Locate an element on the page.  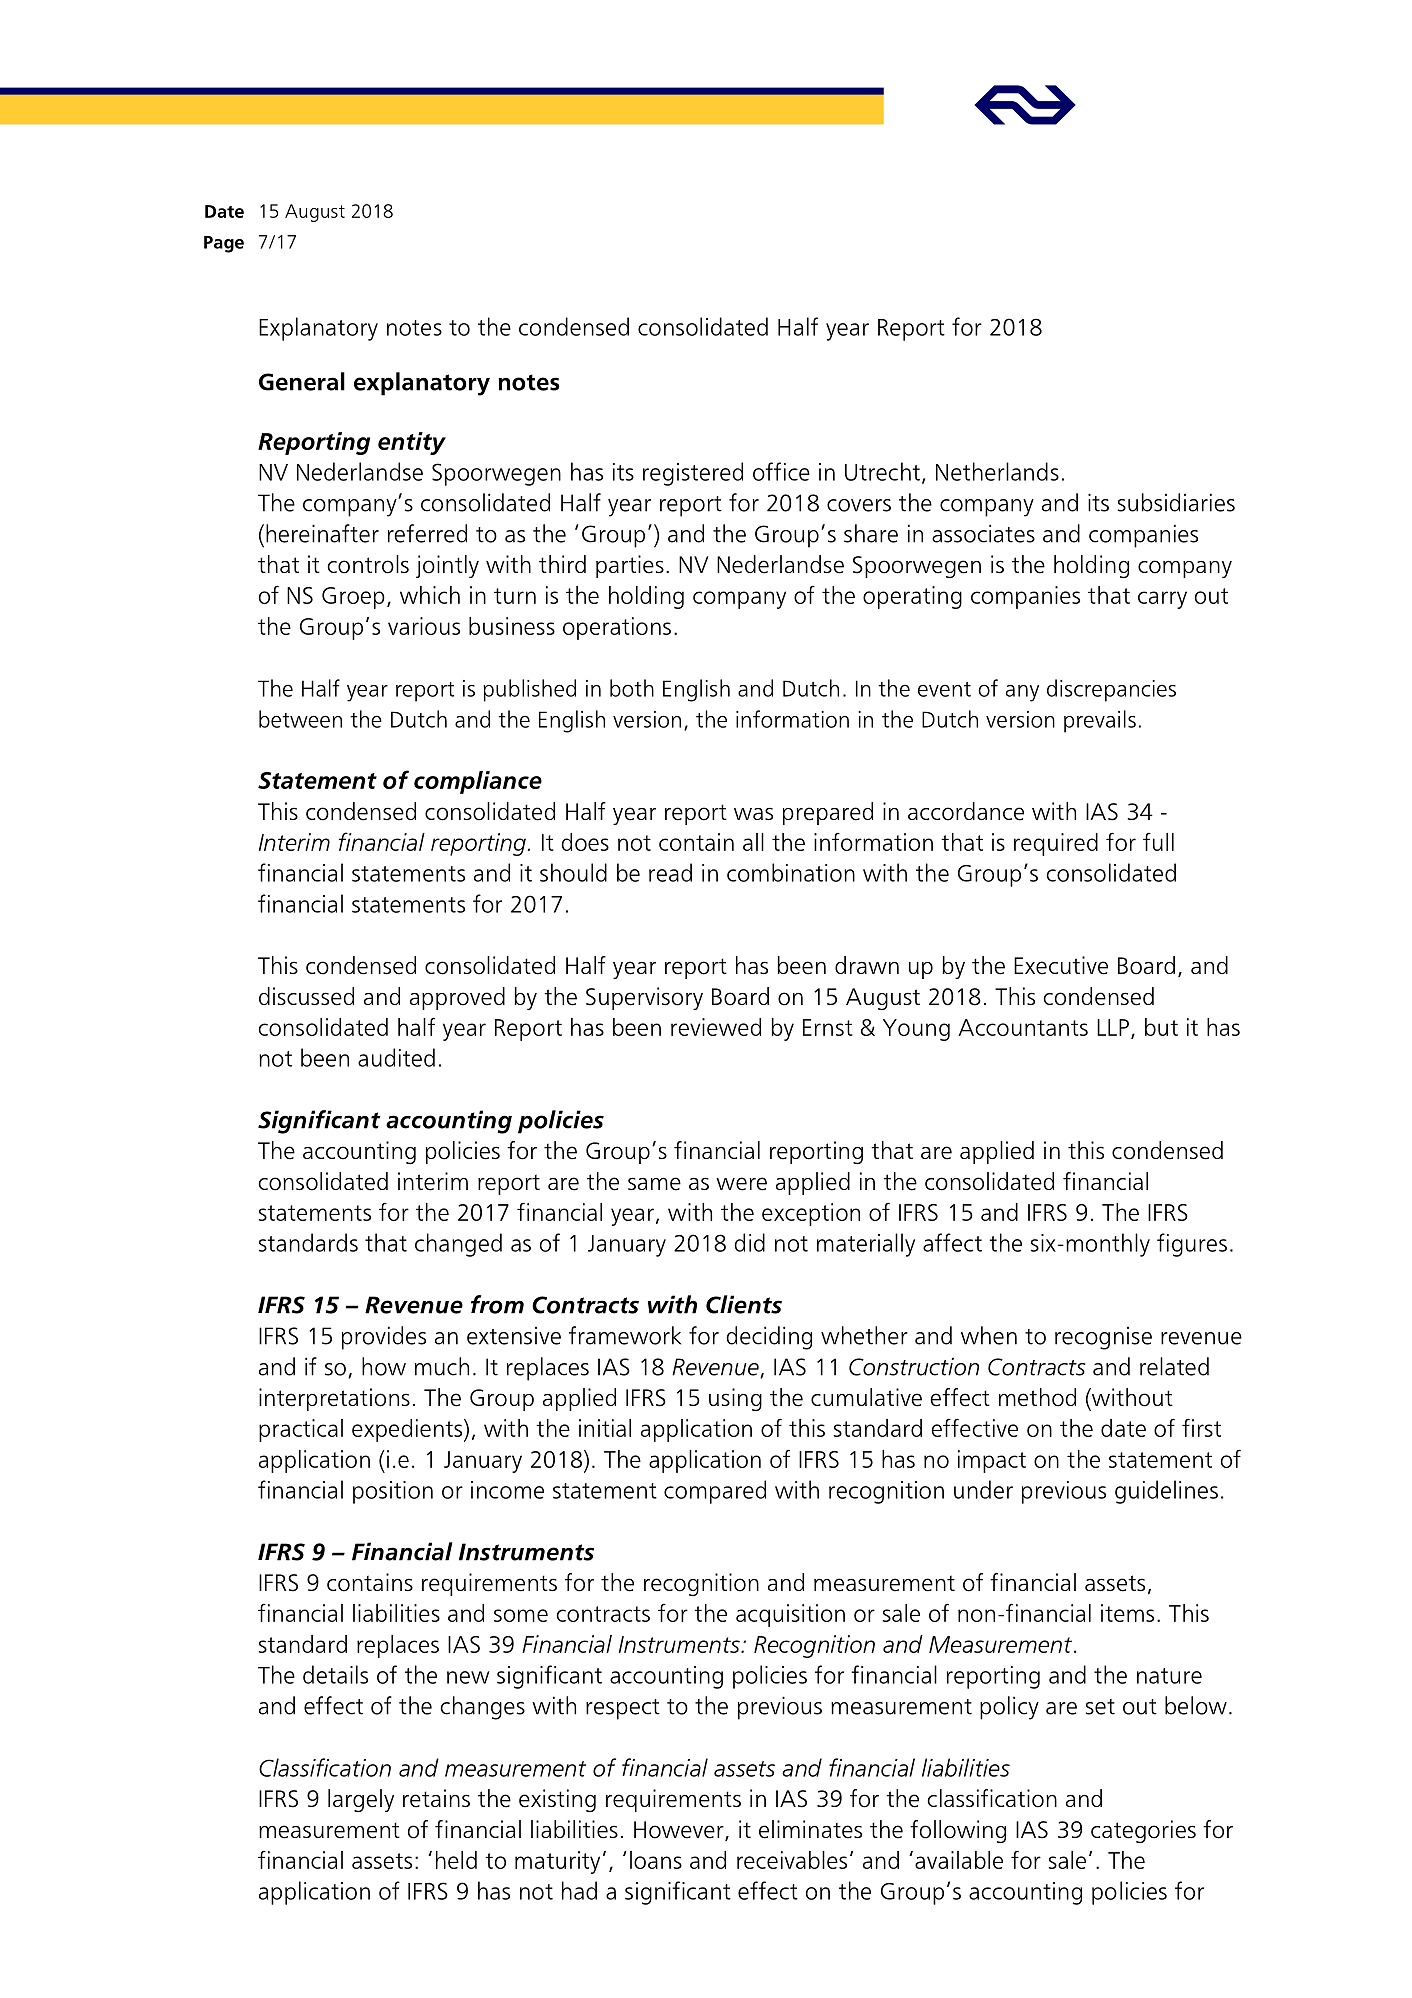
General is located at coordinates (302, 381).
